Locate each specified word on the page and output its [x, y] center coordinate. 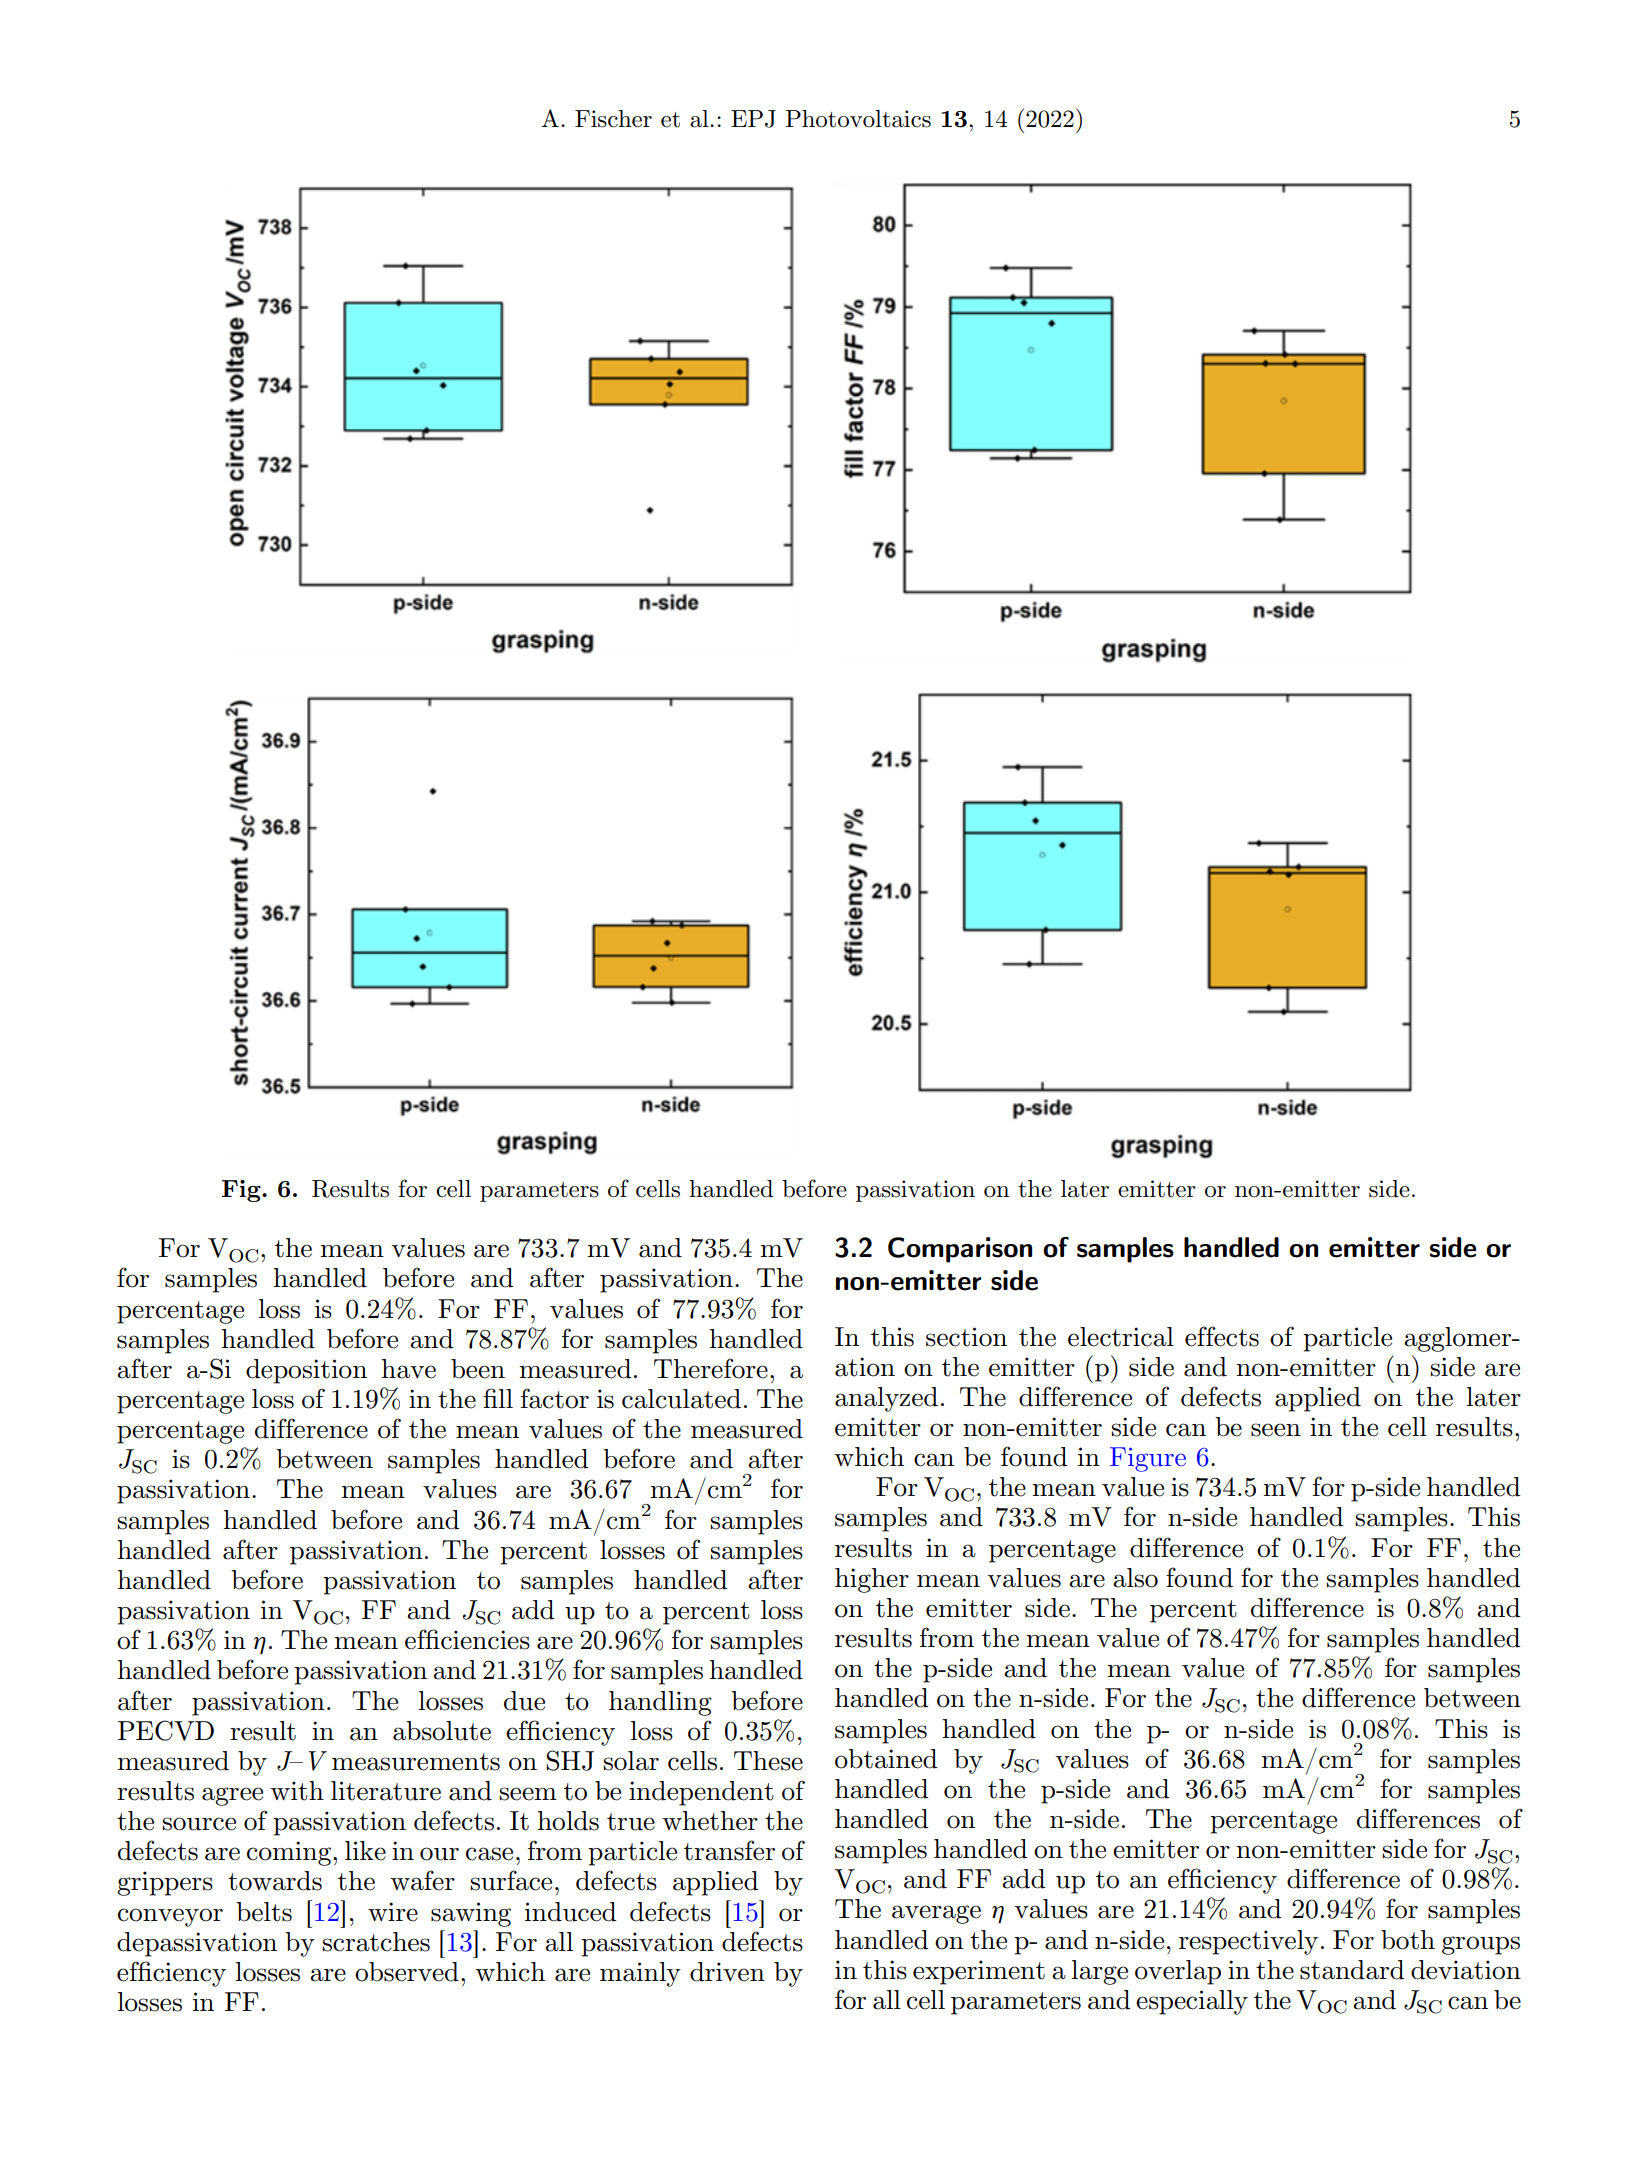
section [966, 1337]
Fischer [613, 119]
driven [727, 1972]
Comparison [960, 1250]
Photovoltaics [858, 119]
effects [1222, 1336]
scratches [376, 1942]
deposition [306, 1371]
